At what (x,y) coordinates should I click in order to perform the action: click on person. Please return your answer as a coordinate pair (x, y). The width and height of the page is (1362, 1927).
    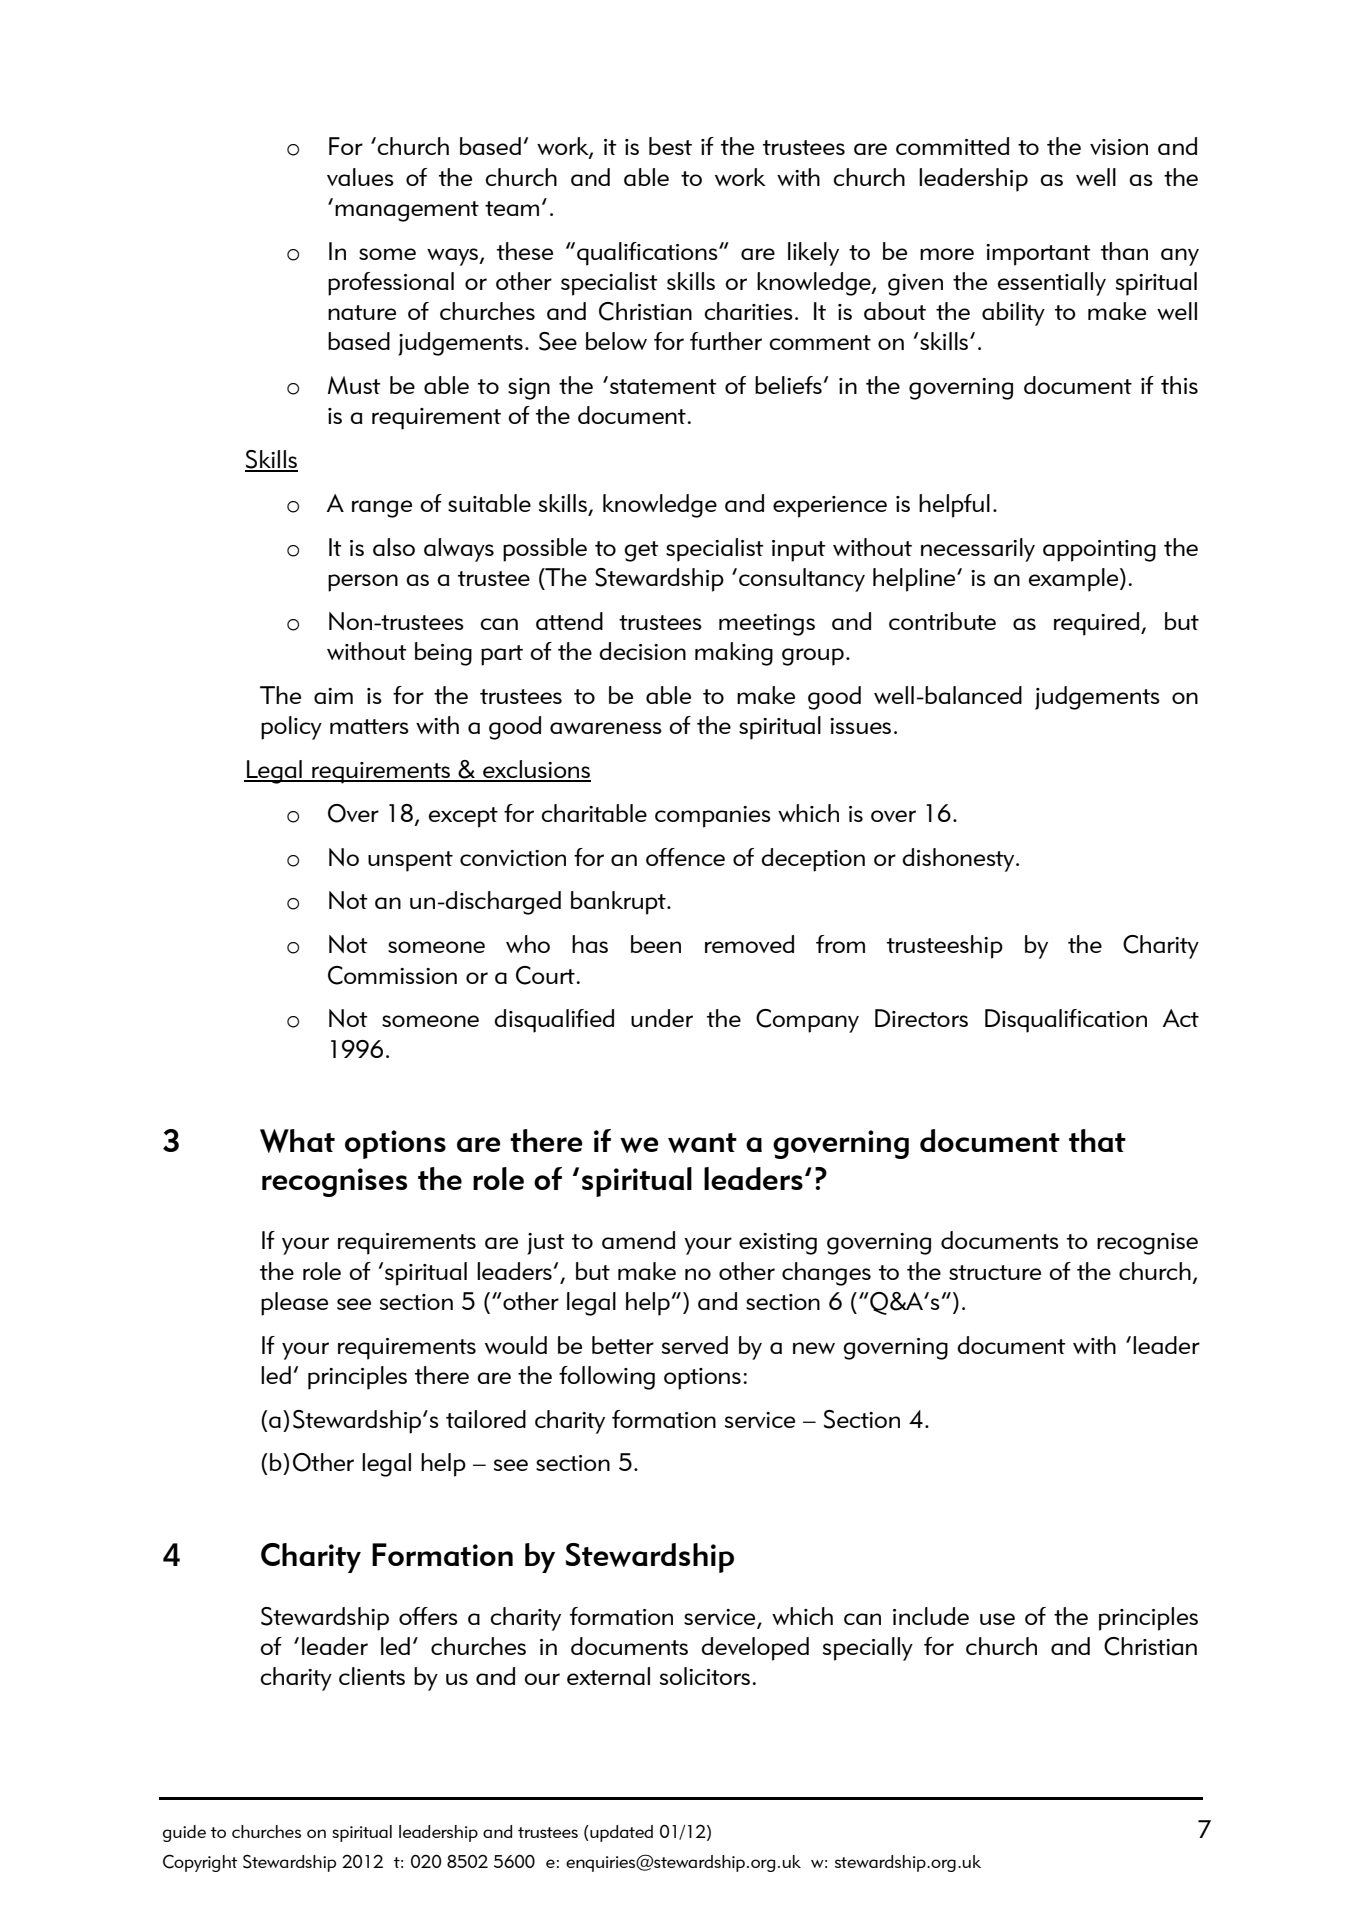
    Looking at the image, I should click on (363, 583).
